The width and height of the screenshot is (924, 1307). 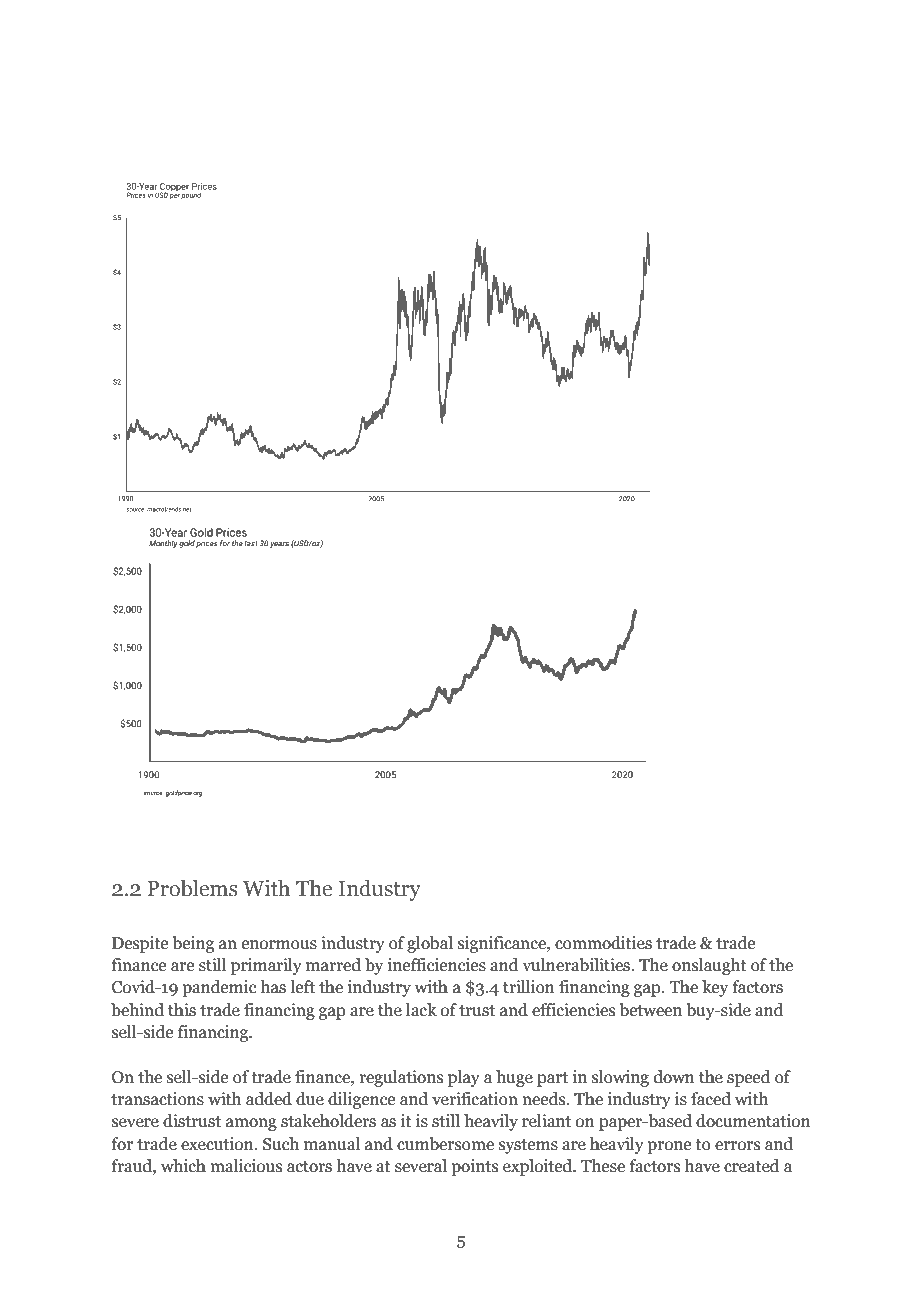 I want to click on which, so click(x=183, y=1166).
